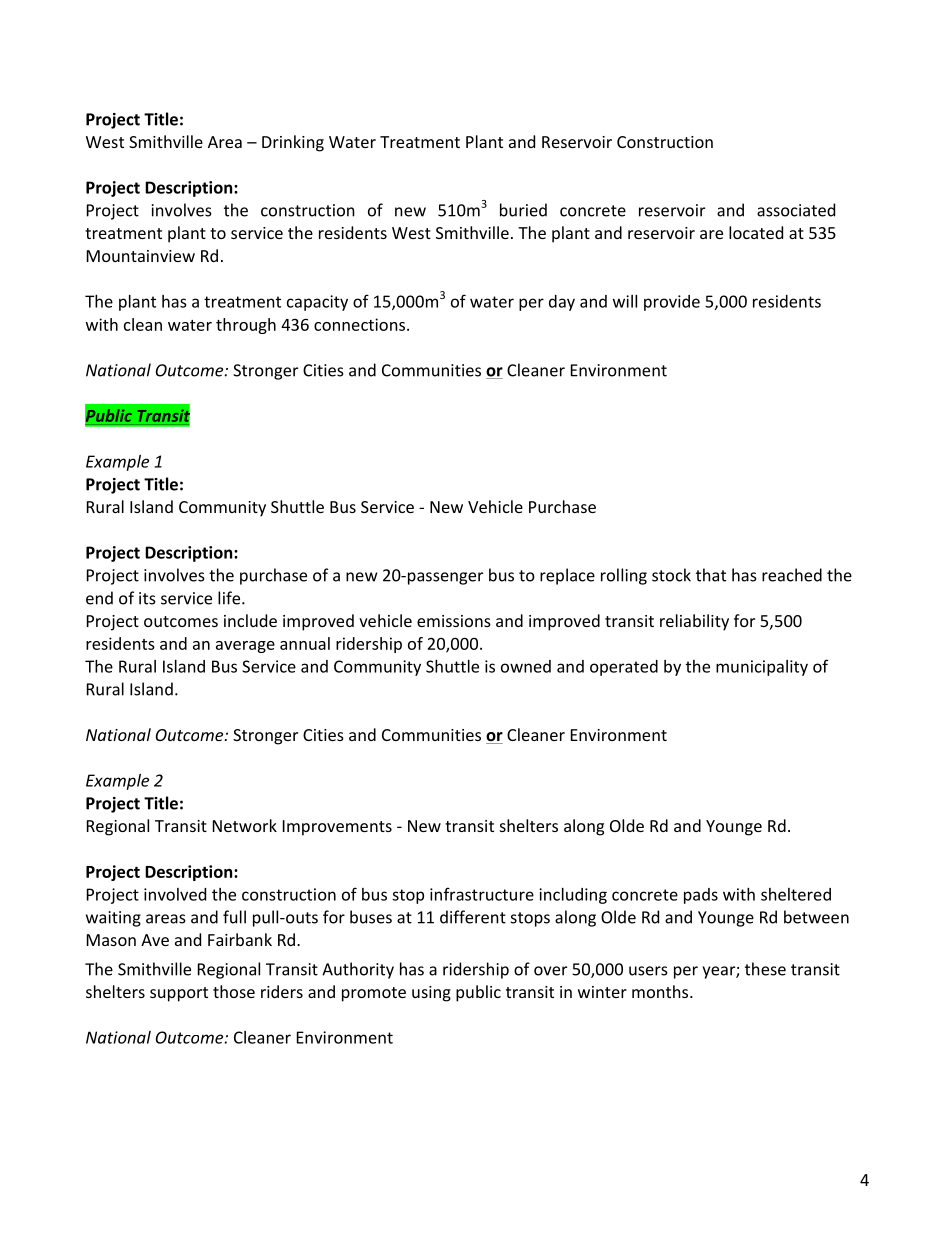 The height and width of the document is (1233, 952). Describe the element at coordinates (431, 994) in the document. I see `using` at that location.
